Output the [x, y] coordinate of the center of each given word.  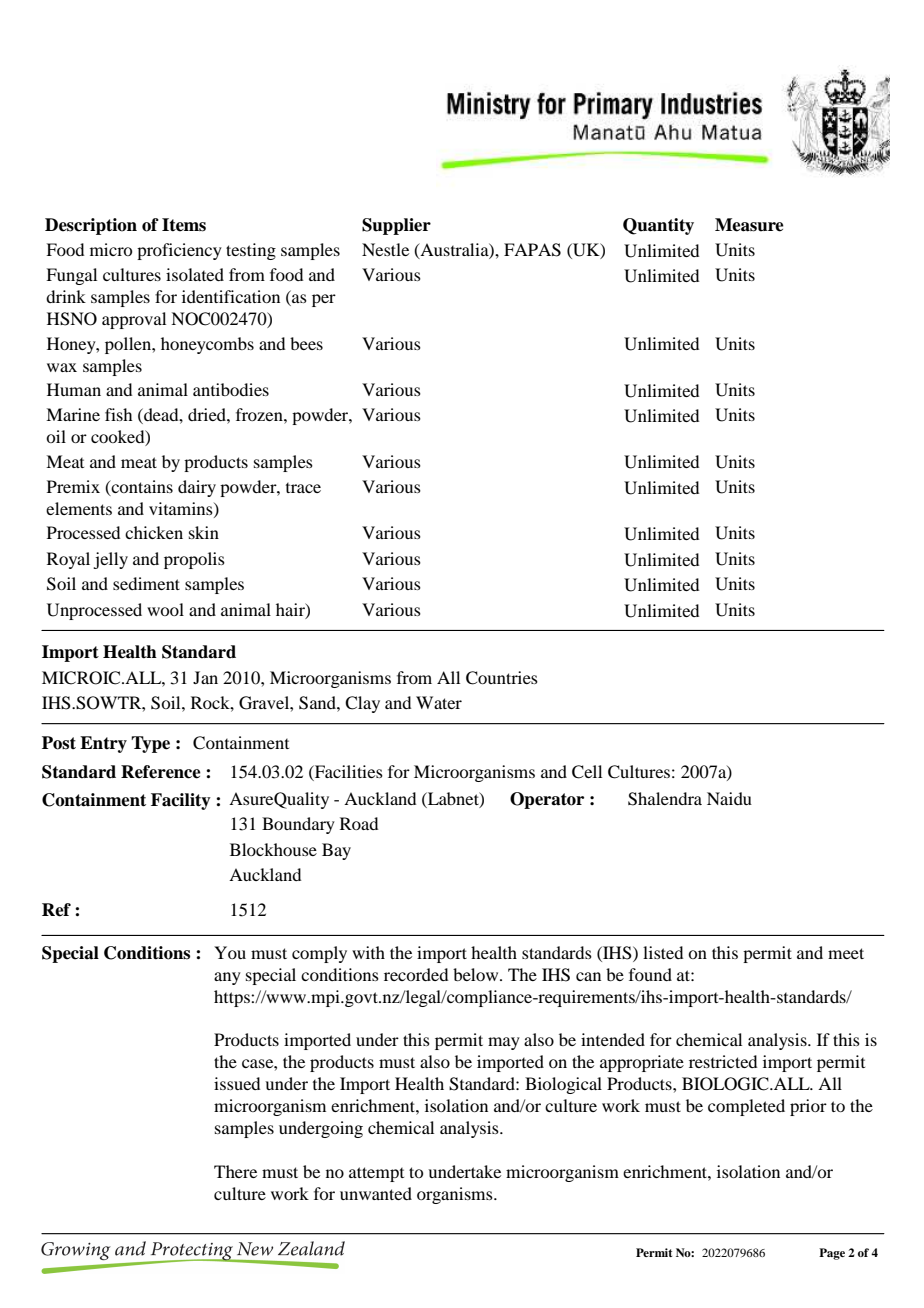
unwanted [376, 1193]
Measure [749, 225]
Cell [587, 772]
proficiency [179, 251]
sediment [146, 583]
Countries [502, 678]
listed [663, 952]
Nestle [385, 249]
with [368, 952]
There [235, 1171]
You [230, 952]
